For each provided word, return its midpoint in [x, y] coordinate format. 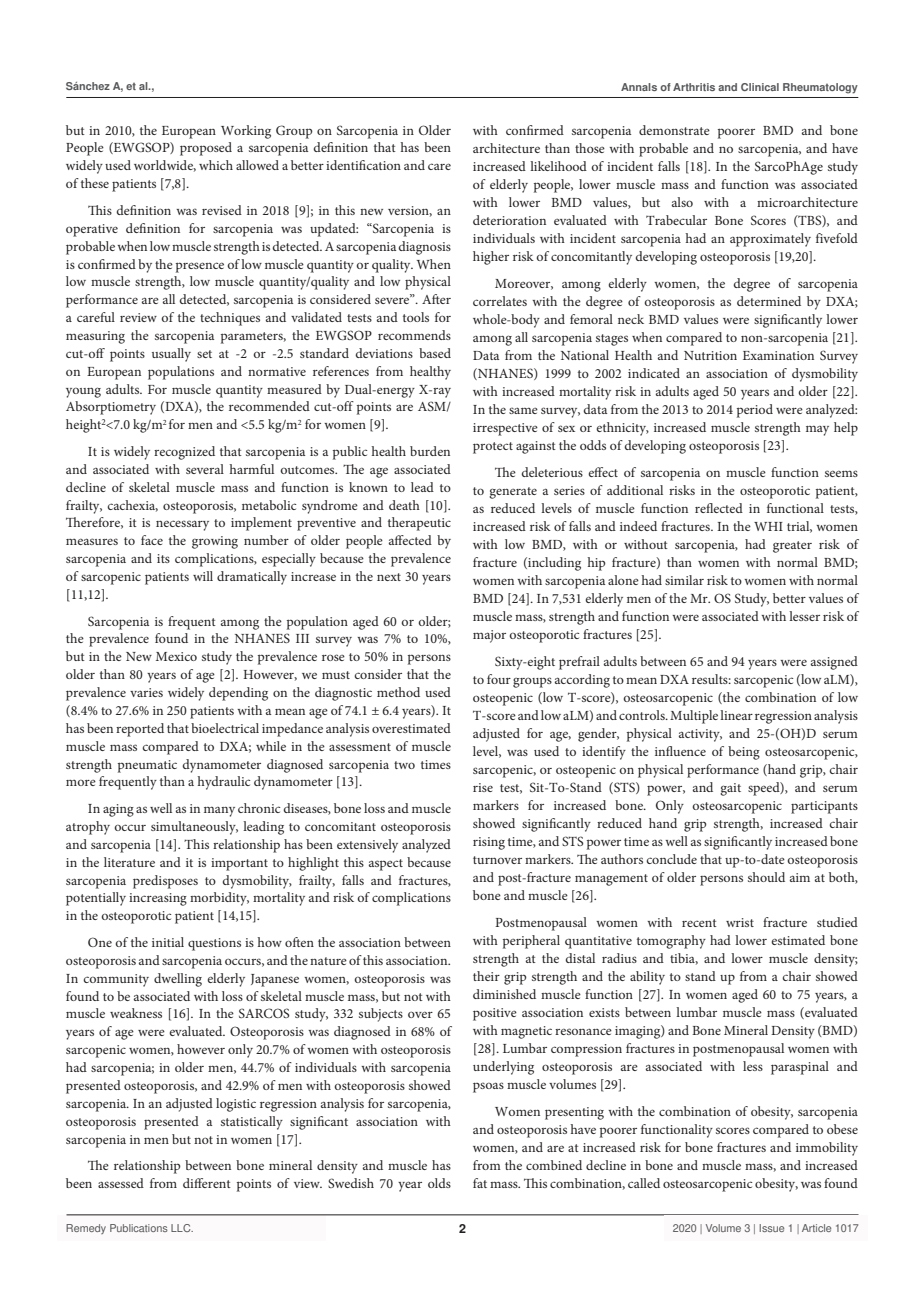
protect [493, 448]
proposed [206, 149]
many [219, 812]
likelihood [558, 166]
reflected [719, 508]
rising [489, 843]
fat [480, 1183]
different [207, 1183]
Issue [771, 1228]
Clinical [760, 87]
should [766, 877]
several [205, 469]
